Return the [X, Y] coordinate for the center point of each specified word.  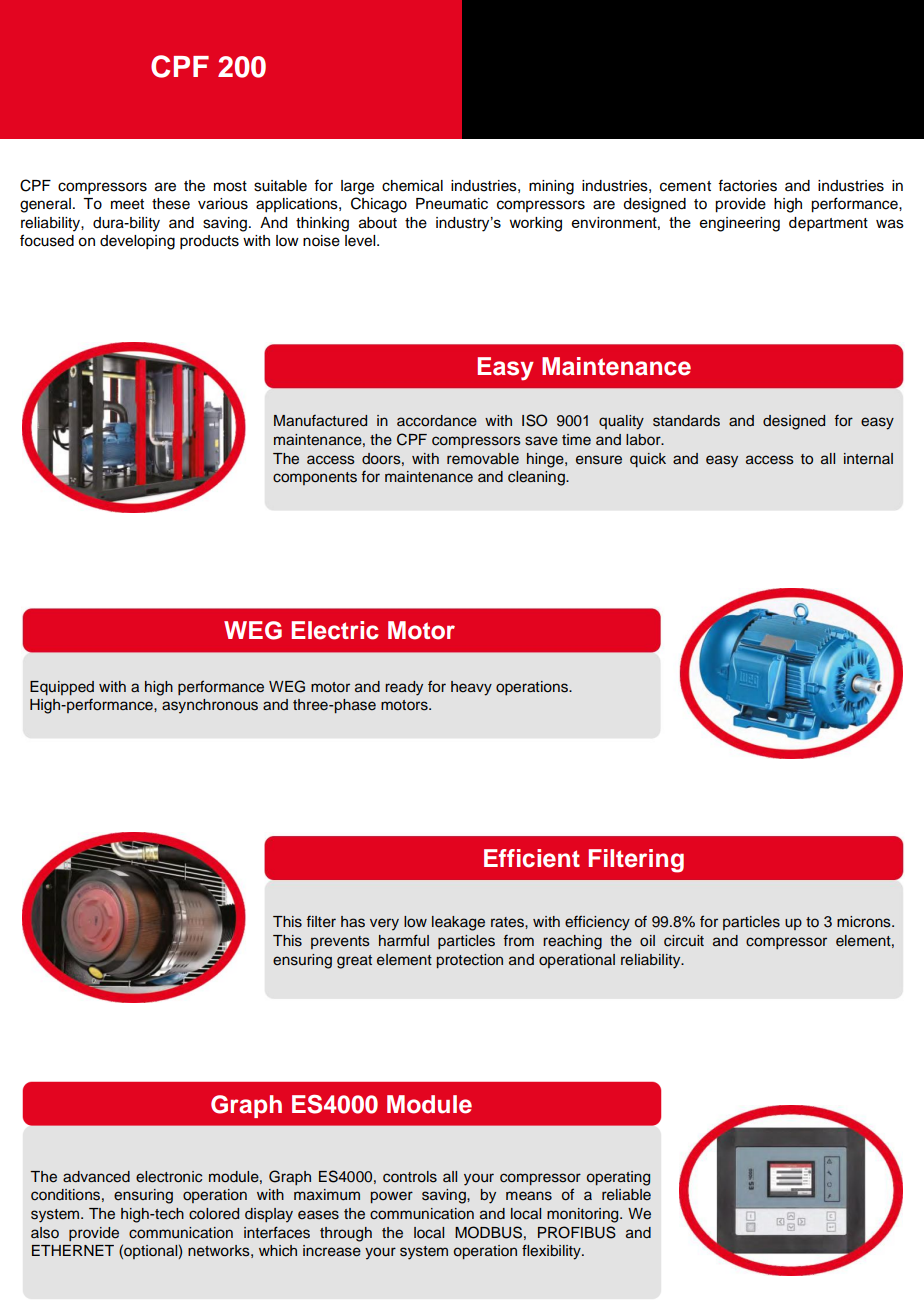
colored [214, 1214]
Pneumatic [452, 204]
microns [865, 922]
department [828, 224]
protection [470, 961]
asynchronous [210, 706]
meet [127, 204]
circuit [684, 941]
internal [868, 459]
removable [483, 459]
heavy [471, 688]
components [315, 478]
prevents [340, 942]
